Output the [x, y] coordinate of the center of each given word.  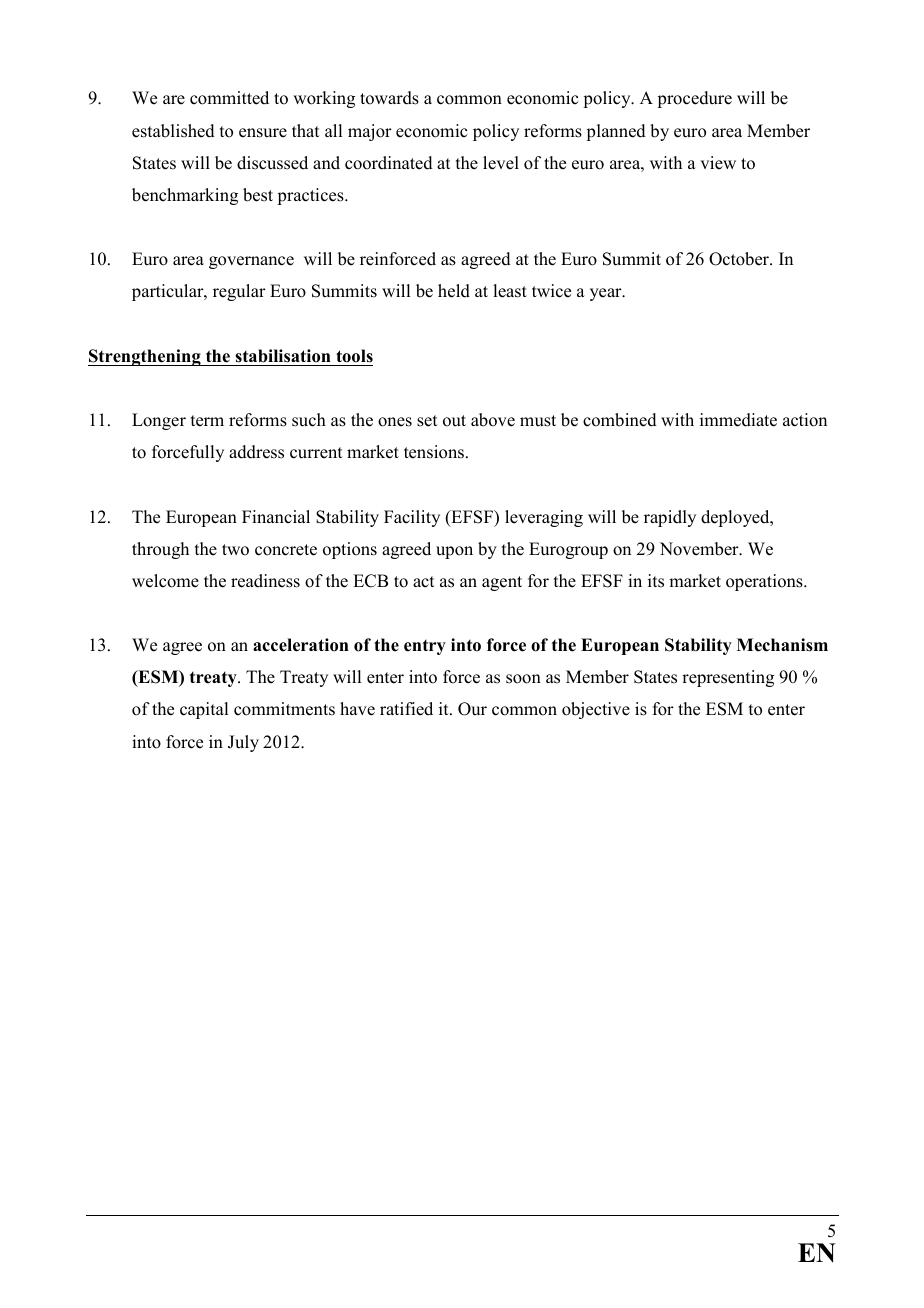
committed [229, 98]
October [740, 259]
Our [472, 709]
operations [765, 582]
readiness [265, 581]
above [493, 420]
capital [204, 710]
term [207, 421]
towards [389, 98]
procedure [694, 99]
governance [251, 262]
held [454, 291]
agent [502, 583]
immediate [738, 420]
